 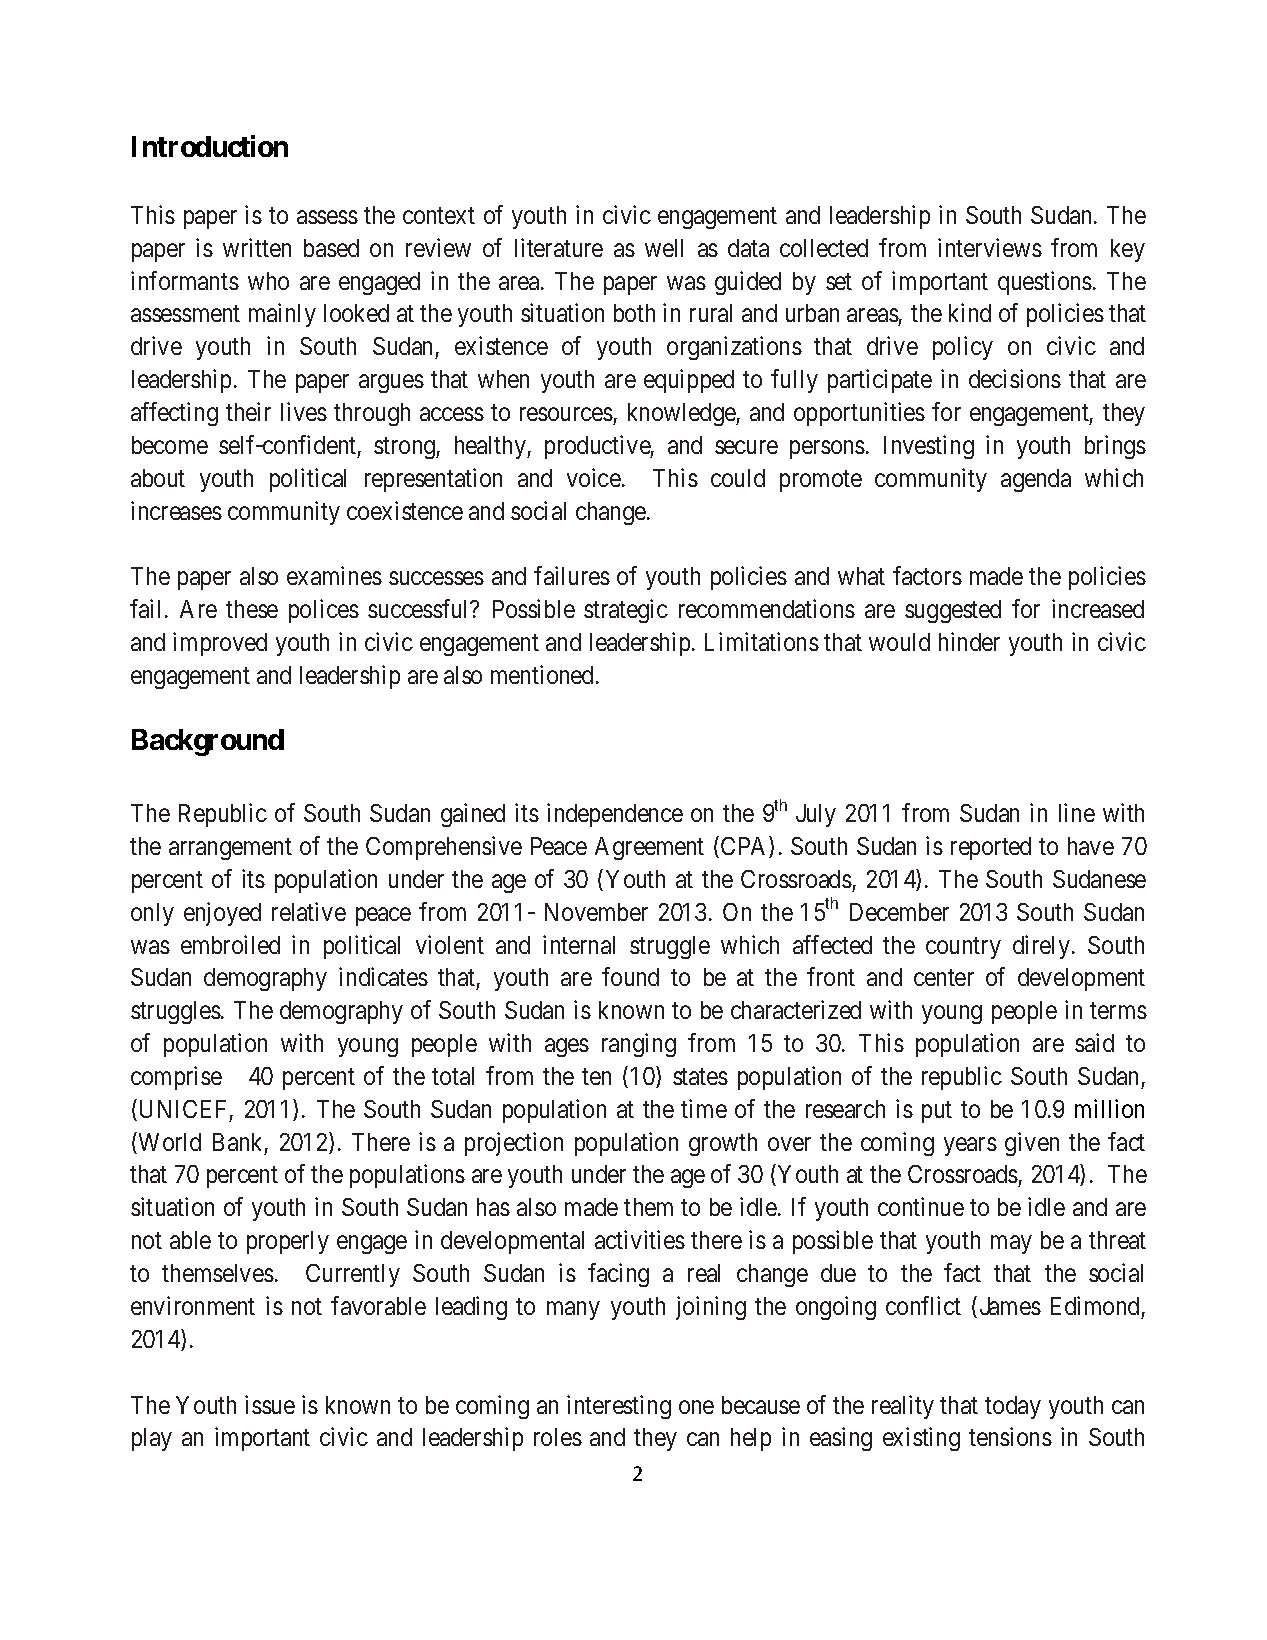 What do you see at coordinates (990, 247) in the page?
I see `interviews` at bounding box center [990, 247].
